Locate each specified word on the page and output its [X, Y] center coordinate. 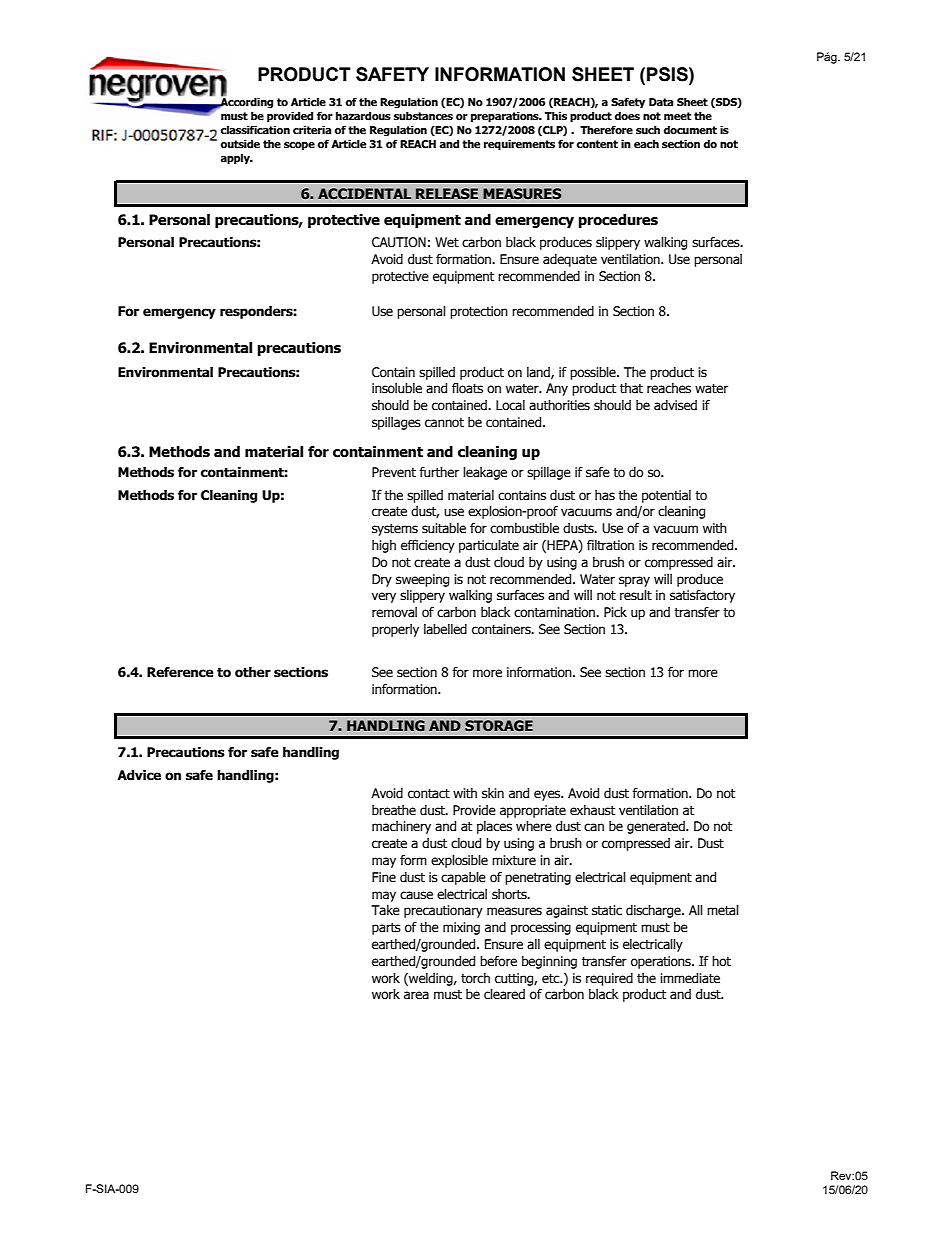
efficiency [428, 546]
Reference [180, 672]
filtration [610, 545]
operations [662, 962]
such [648, 130]
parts [386, 929]
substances [423, 116]
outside [240, 144]
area [416, 995]
